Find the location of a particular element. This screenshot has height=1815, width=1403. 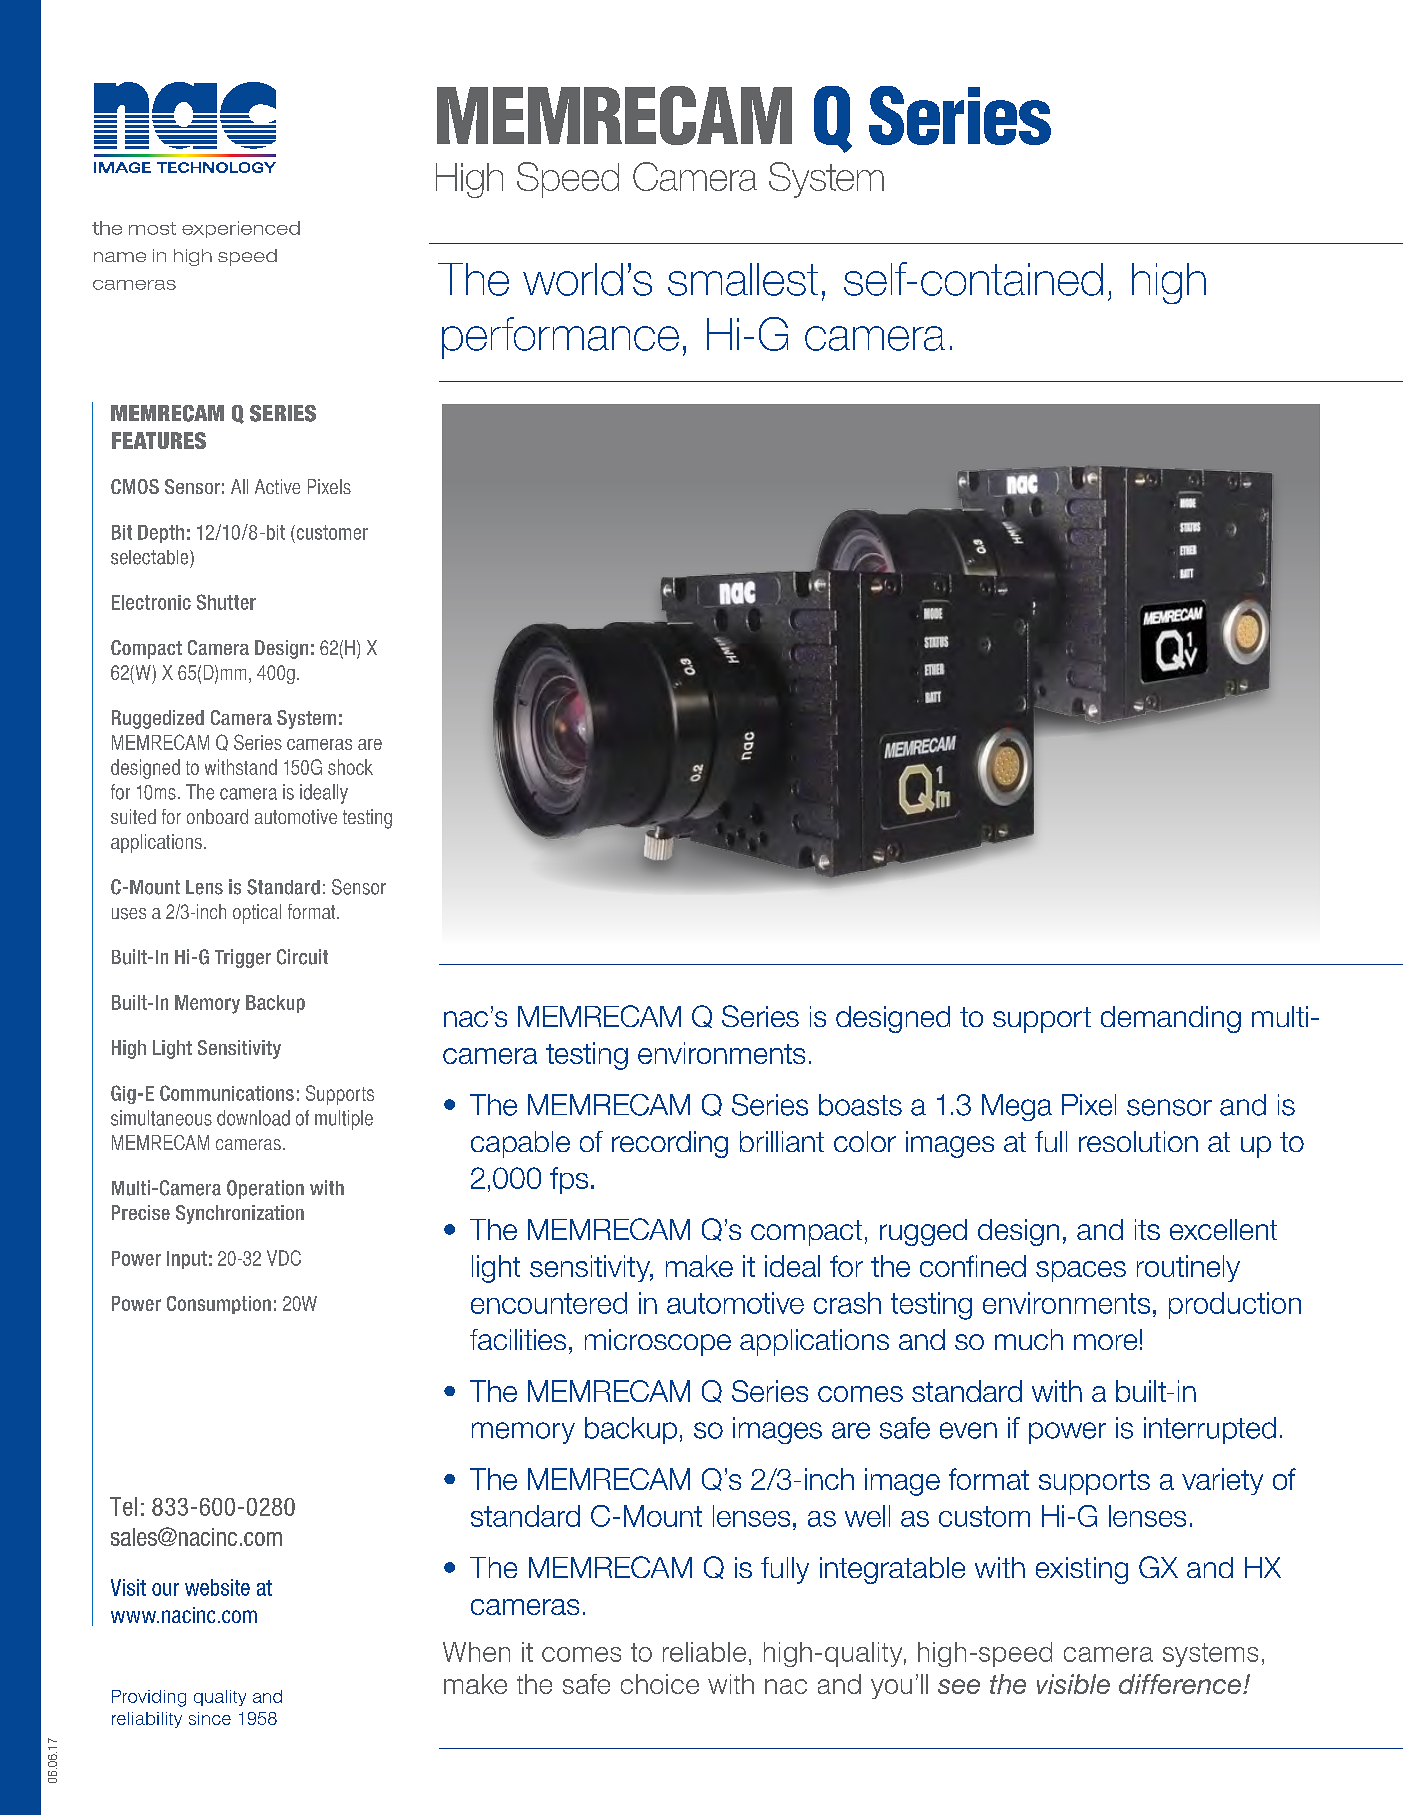

recording is located at coordinates (670, 1144).
